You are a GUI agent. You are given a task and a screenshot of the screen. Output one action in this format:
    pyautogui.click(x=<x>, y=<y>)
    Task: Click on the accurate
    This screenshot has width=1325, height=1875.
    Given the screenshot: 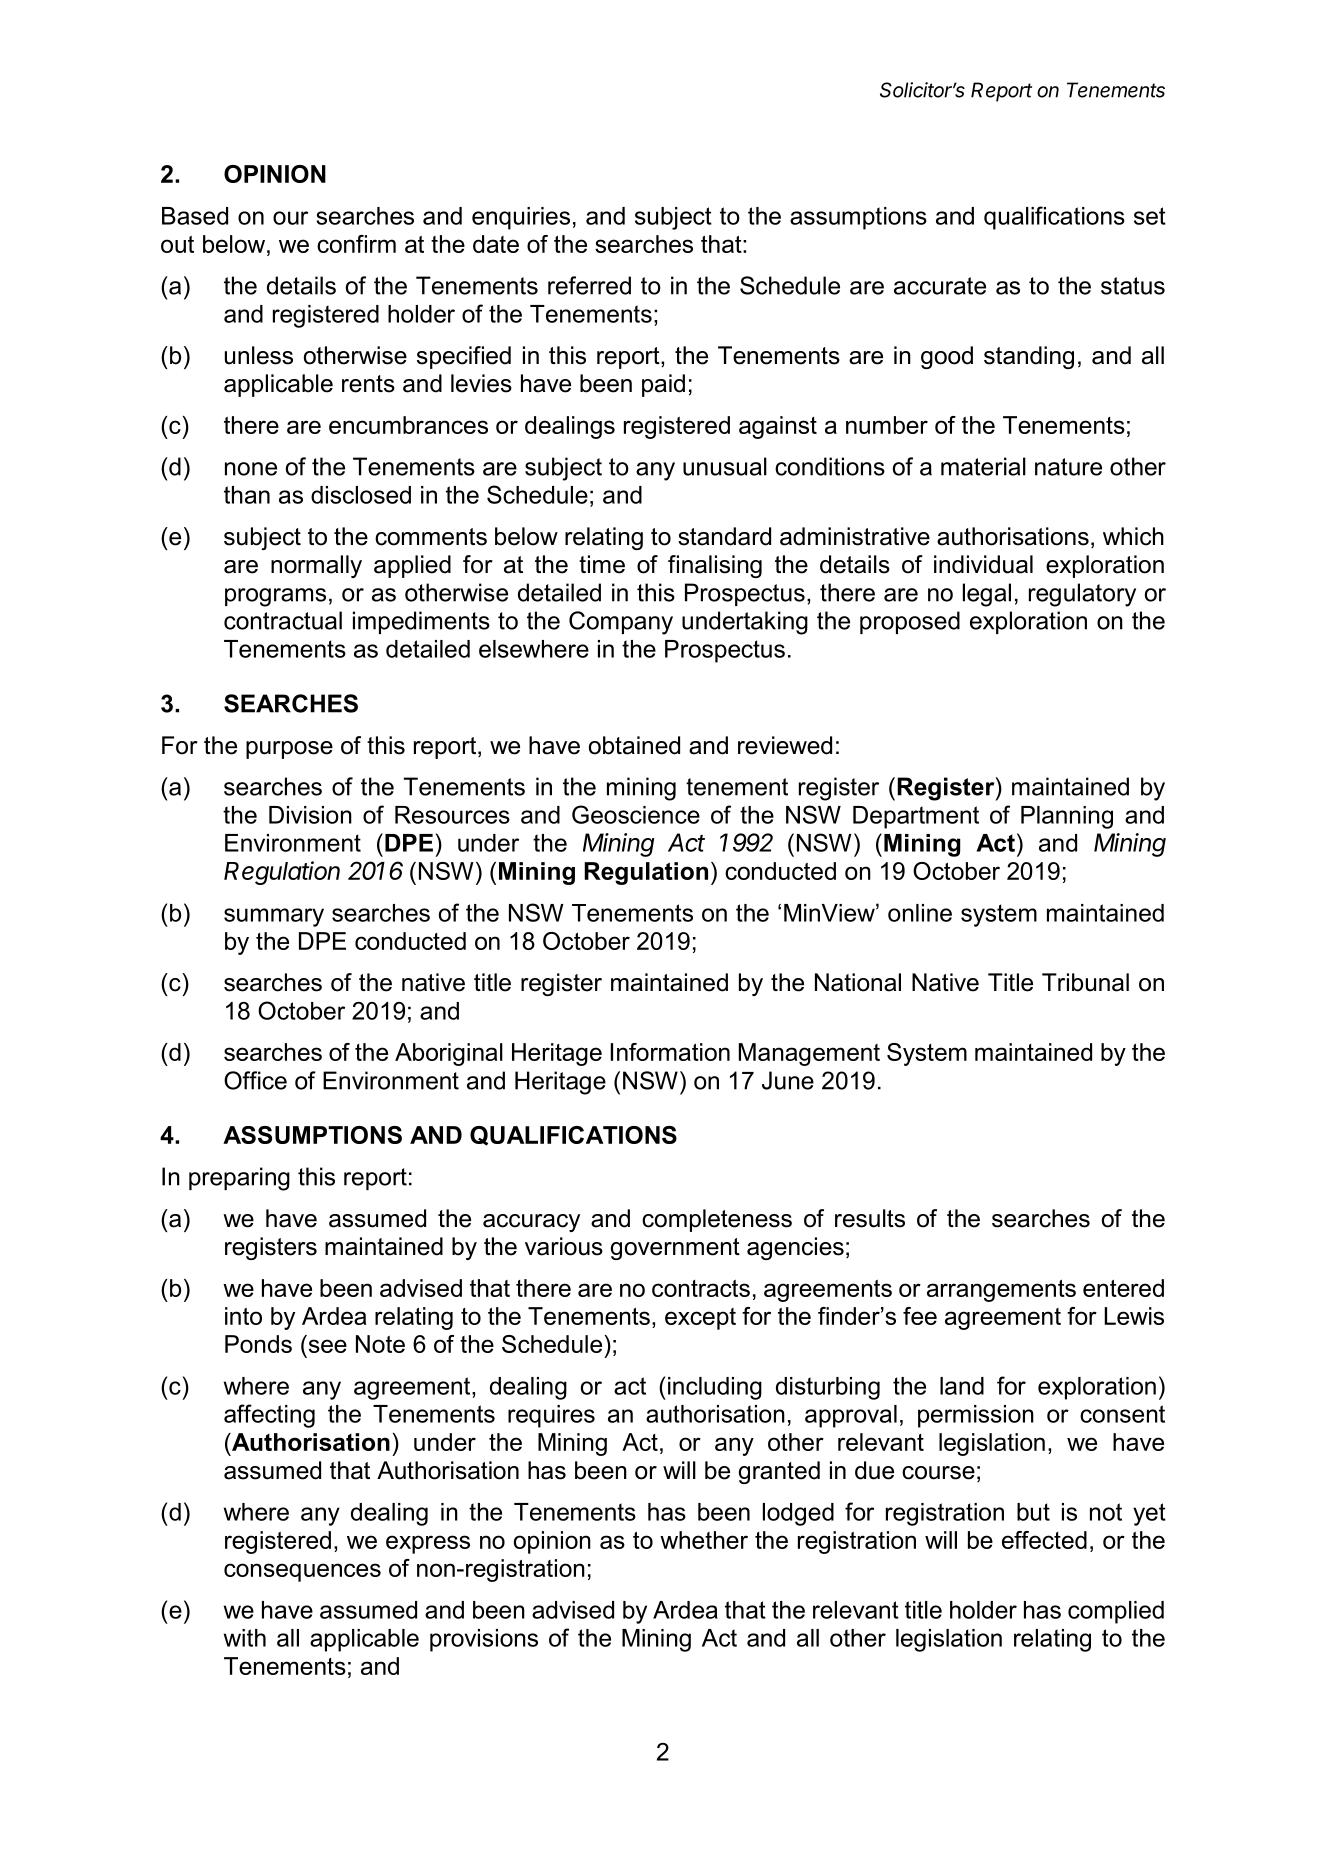 What is the action you would take?
    pyautogui.click(x=940, y=286)
